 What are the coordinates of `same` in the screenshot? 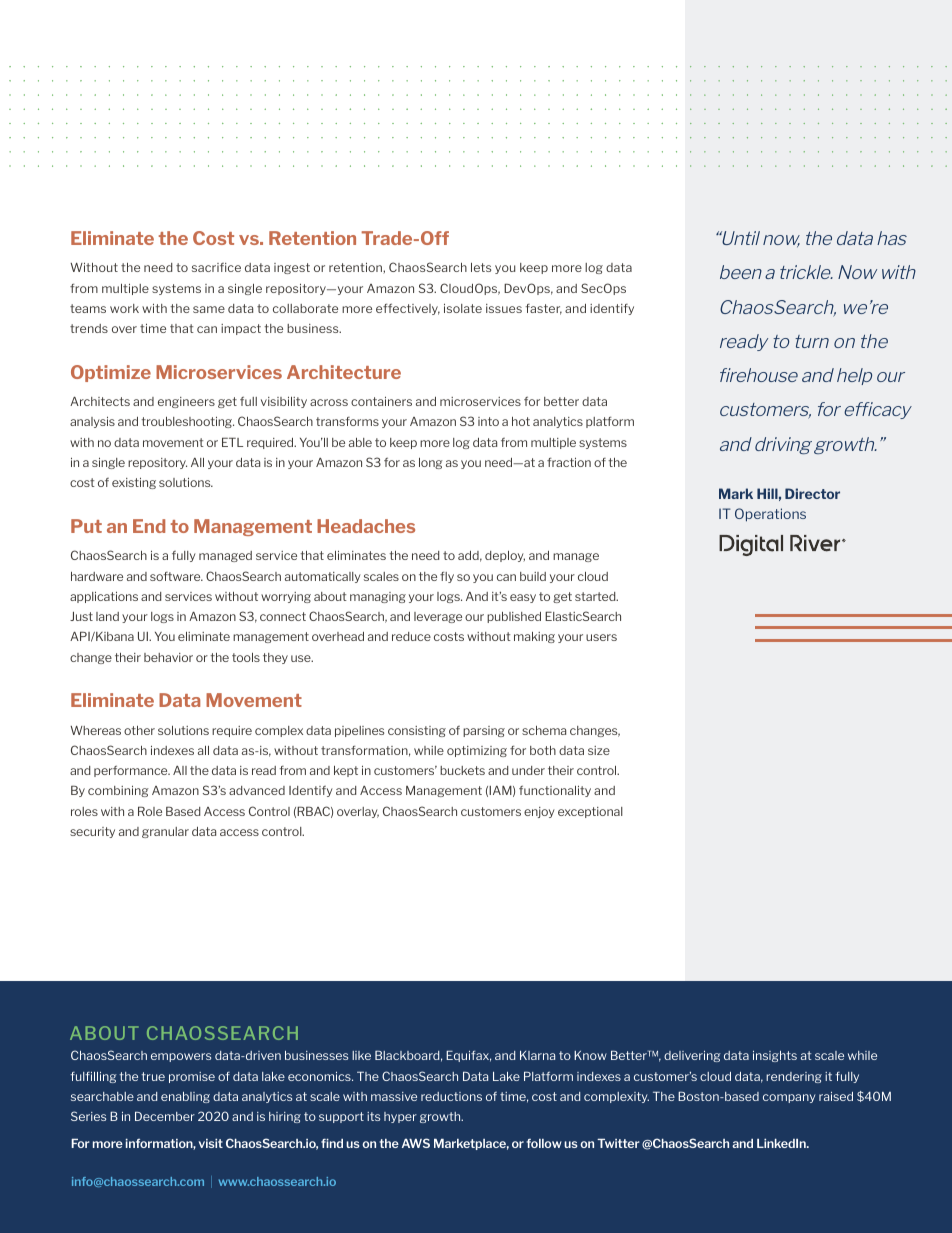 It's located at (209, 309).
